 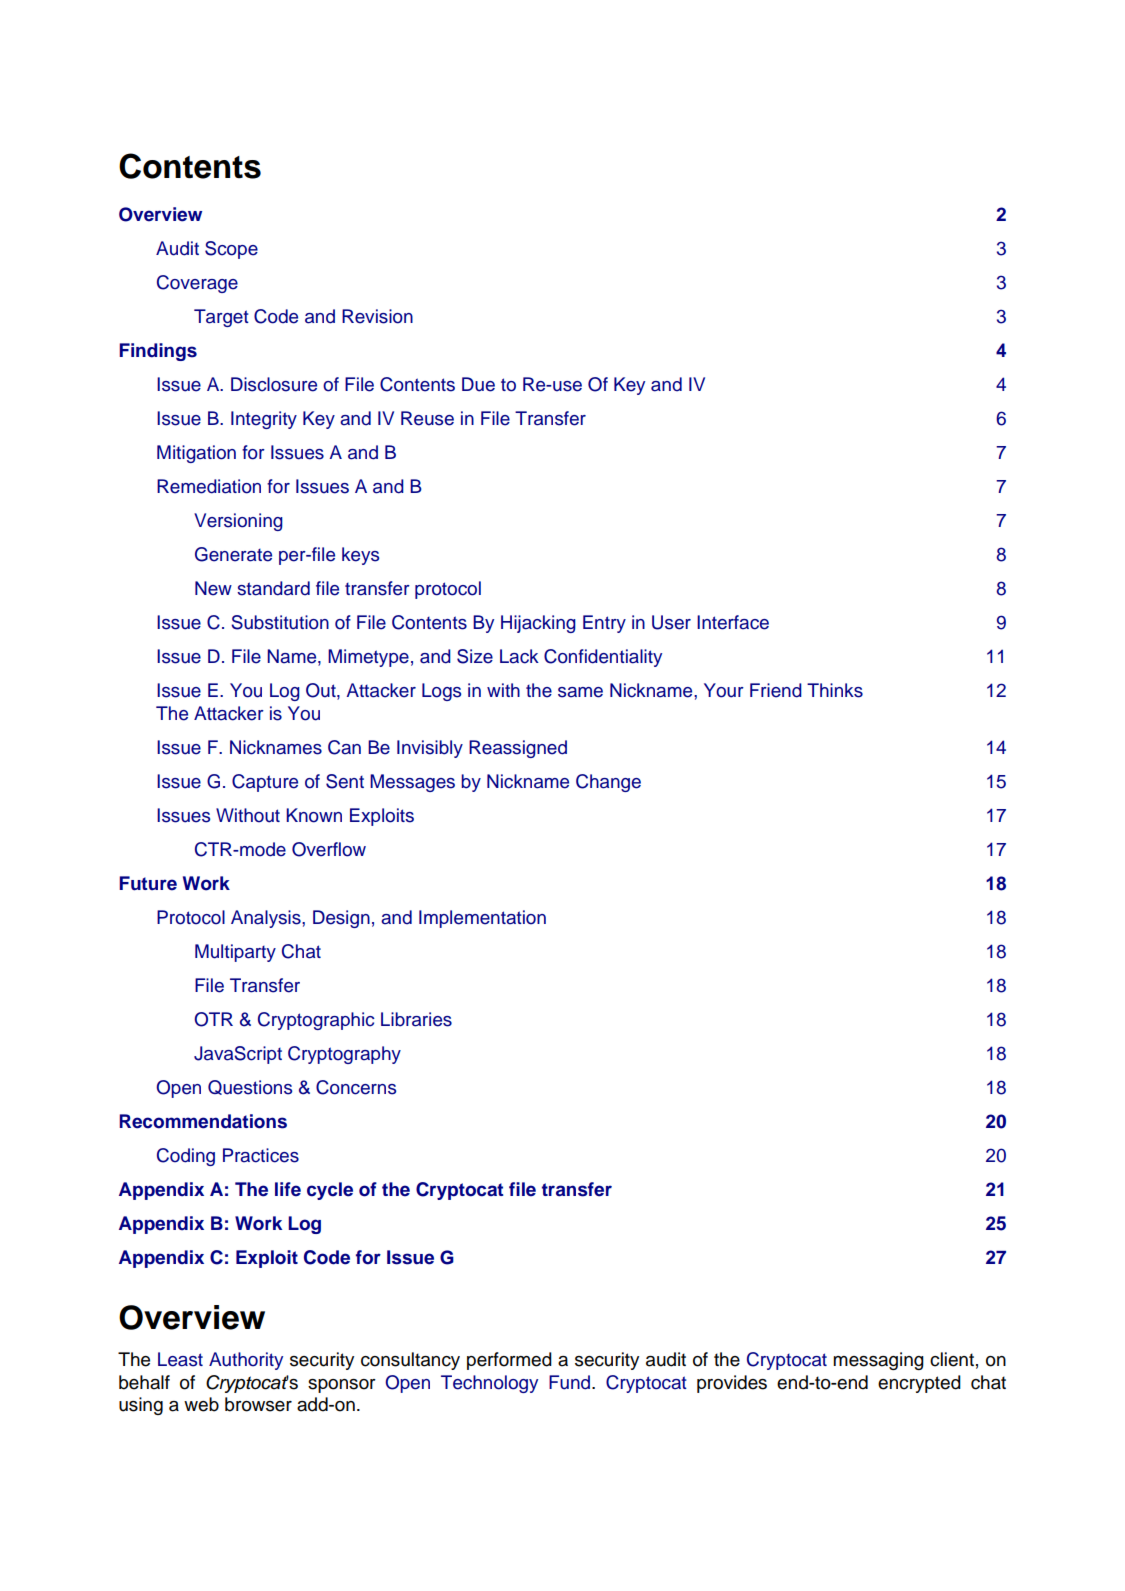 I want to click on Capture, so click(x=265, y=783).
